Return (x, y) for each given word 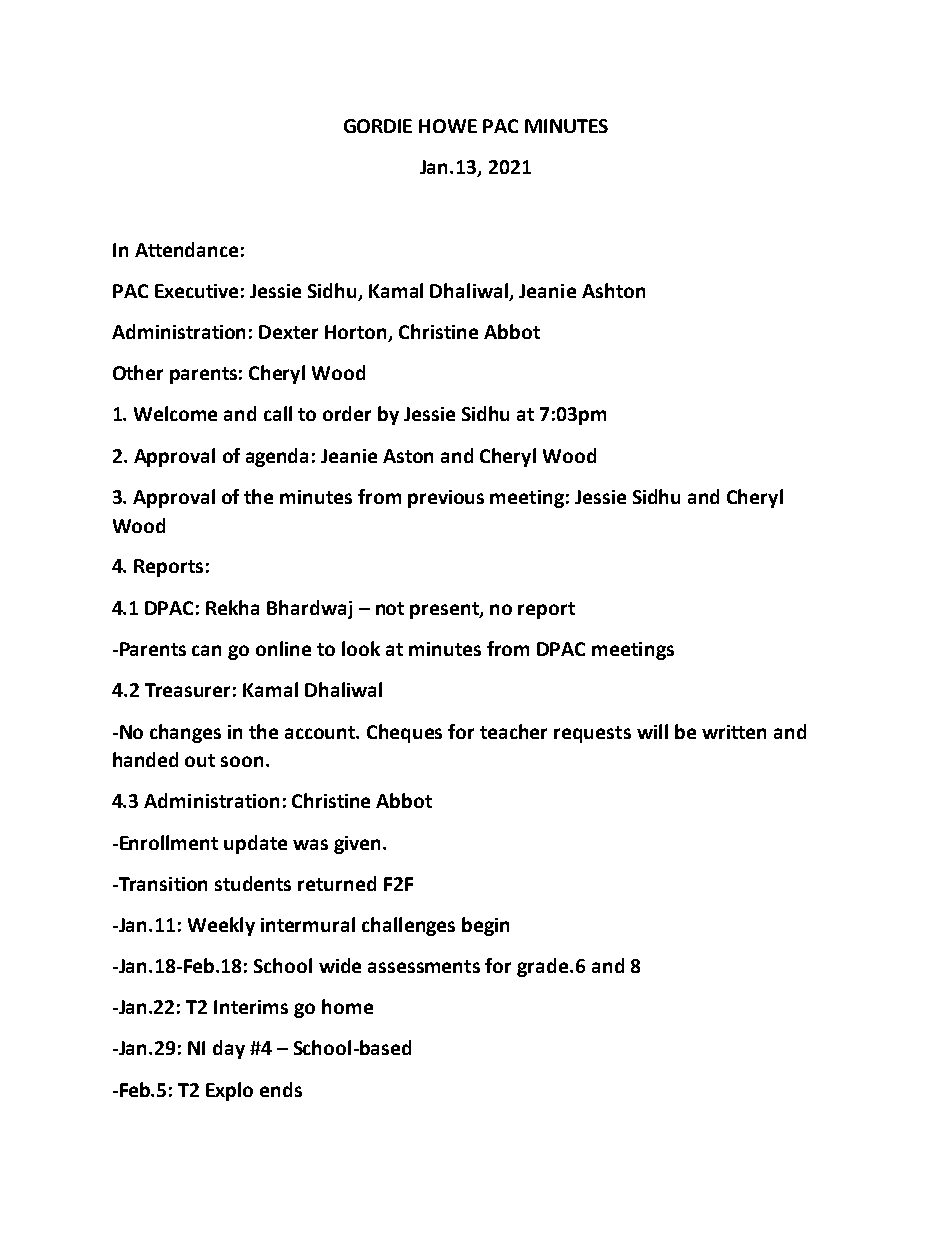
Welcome (175, 413)
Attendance (186, 249)
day (229, 1049)
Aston (408, 456)
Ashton (613, 290)
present (445, 610)
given (359, 845)
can (206, 650)
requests (592, 734)
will (652, 731)
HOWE (448, 126)
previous (446, 499)
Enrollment (169, 842)
